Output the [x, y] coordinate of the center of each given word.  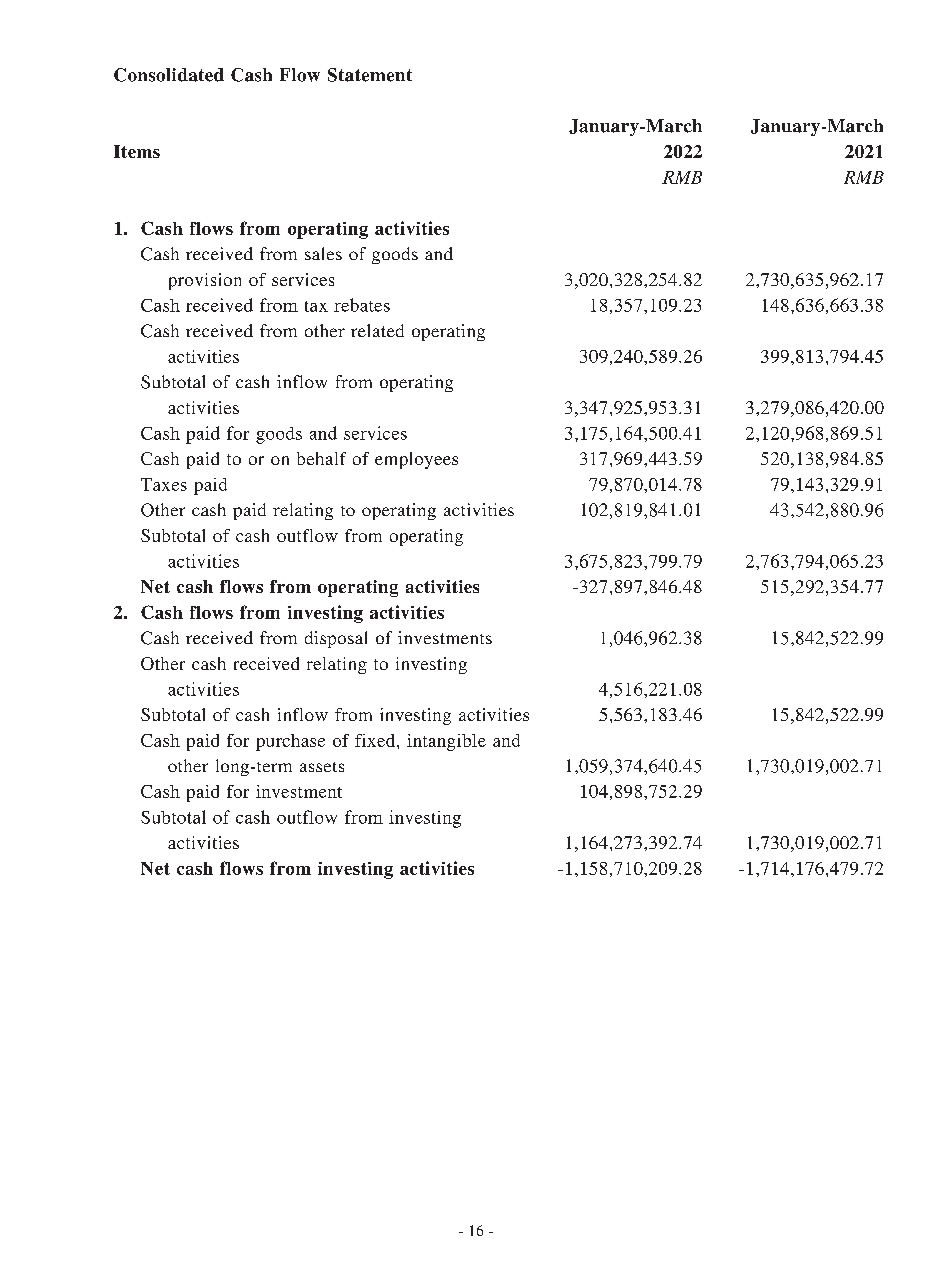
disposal [336, 639]
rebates [362, 305]
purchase [290, 742]
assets [322, 767]
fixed [376, 740]
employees [416, 460]
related [377, 330]
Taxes [164, 484]
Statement [370, 75]
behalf [321, 458]
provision [205, 281]
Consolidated [169, 75]
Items [137, 151]
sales [323, 253]
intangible [446, 742]
